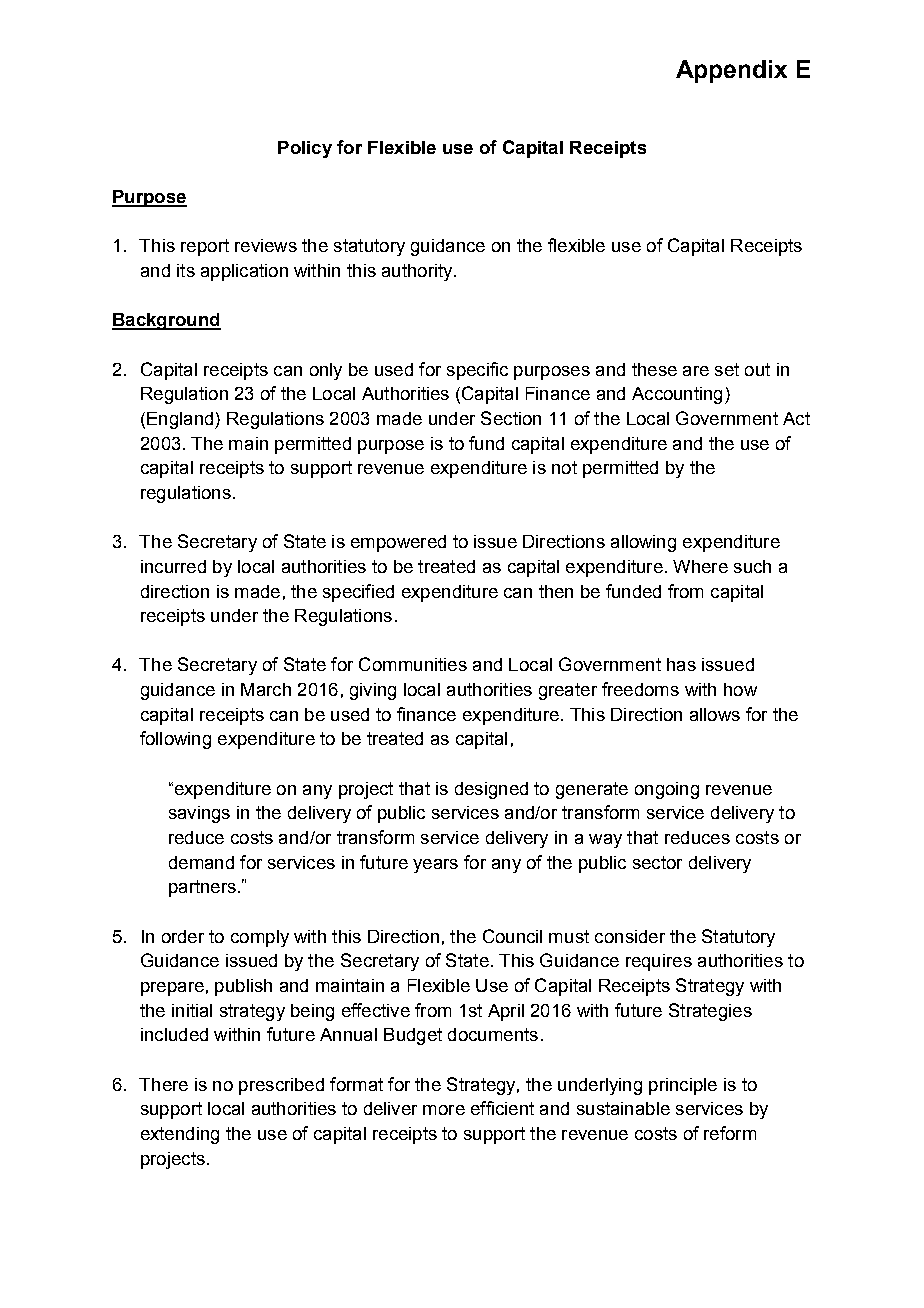 This screenshot has width=924, height=1308. Describe the element at coordinates (418, 272) in the screenshot. I see `authority` at that location.
